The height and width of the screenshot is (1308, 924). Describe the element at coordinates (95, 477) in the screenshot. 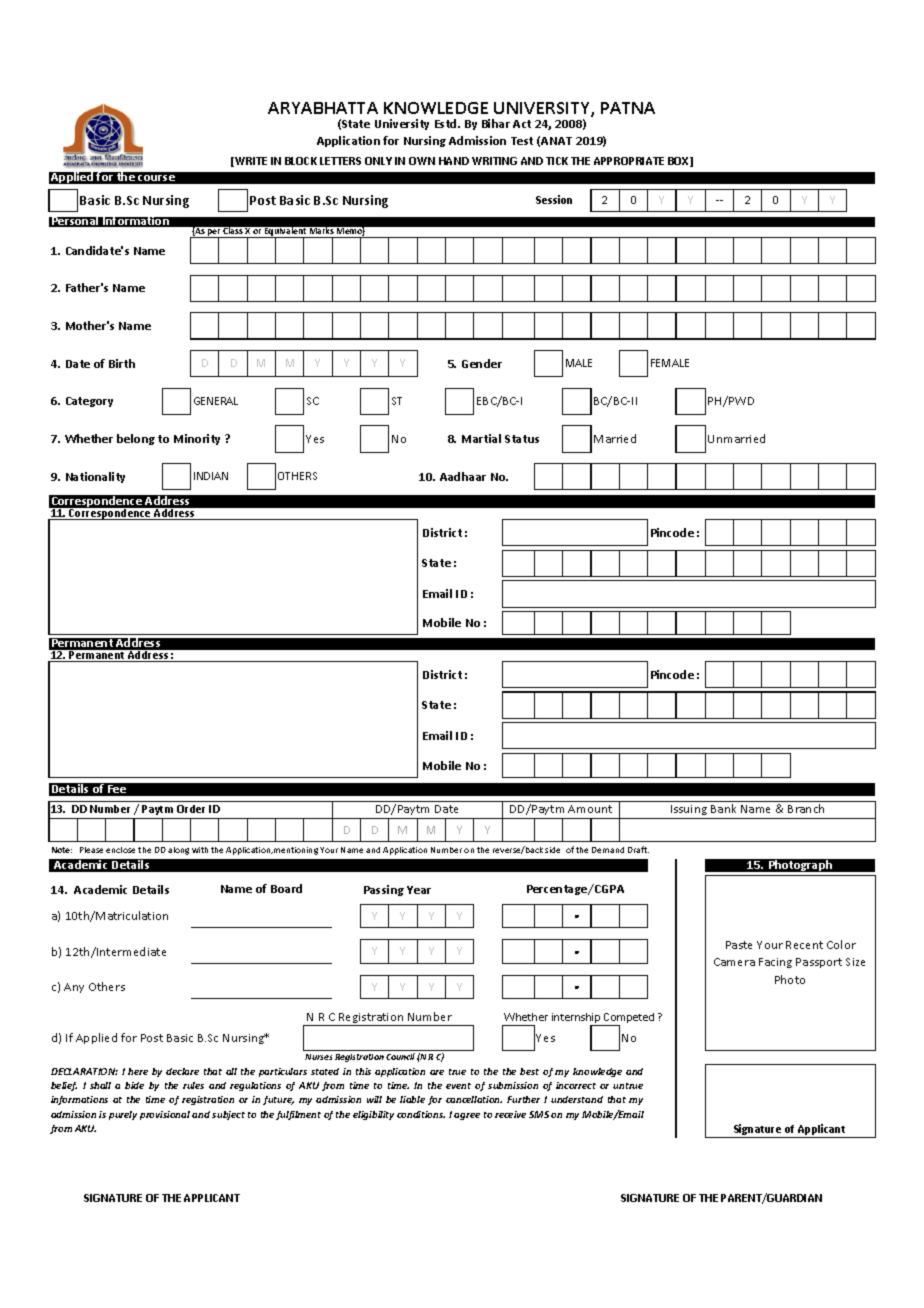

I see `Nationality` at that location.
